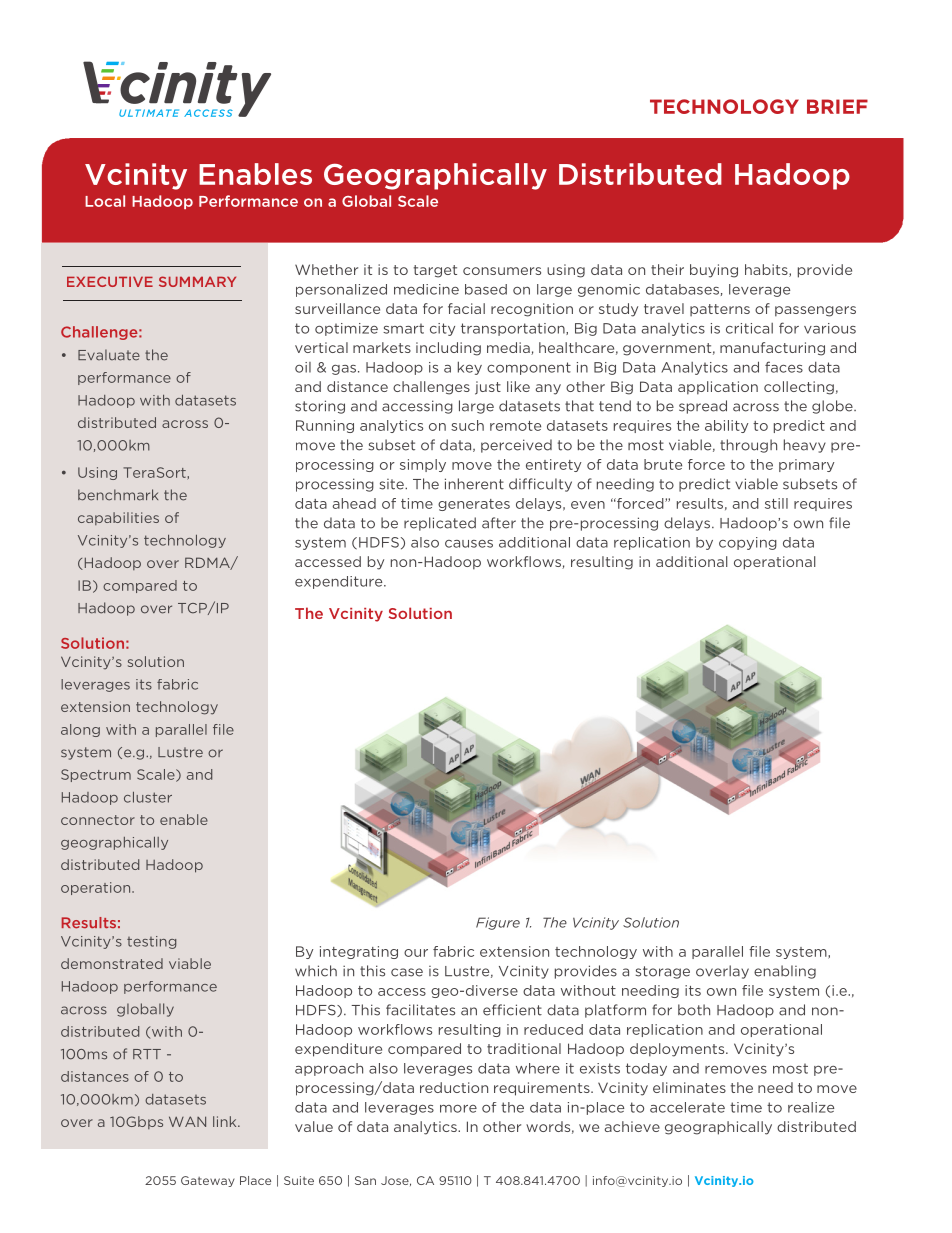 This screenshot has width=952, height=1233. I want to click on causes, so click(469, 544).
